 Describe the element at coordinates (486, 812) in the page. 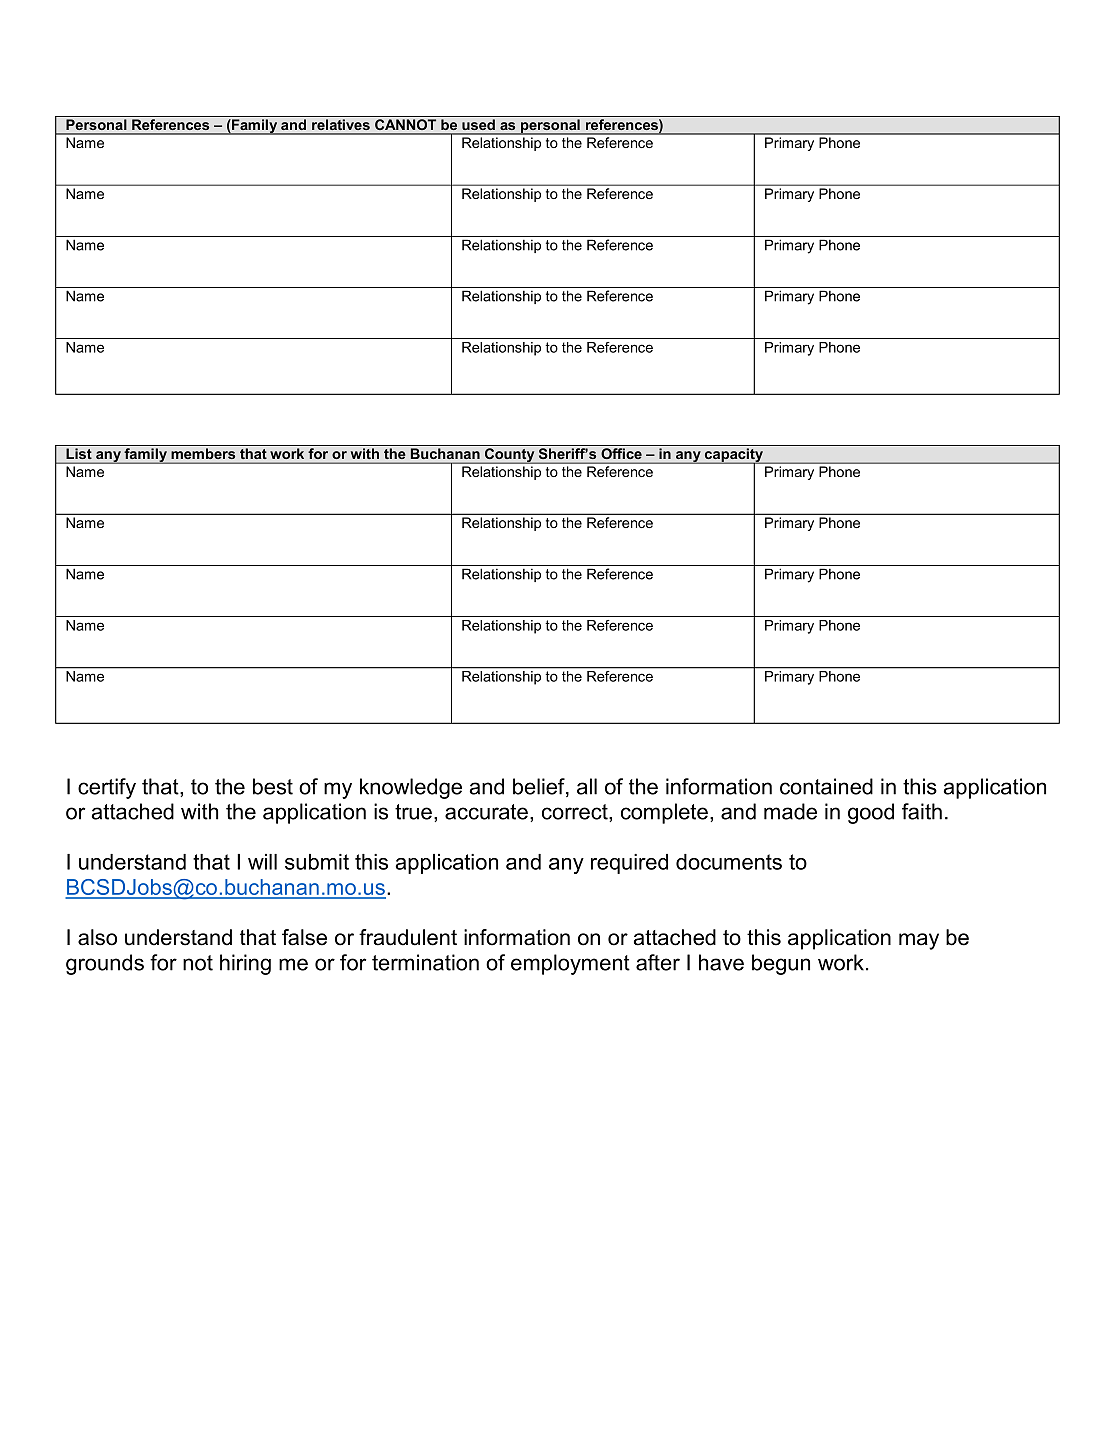

I see `accurate` at that location.
